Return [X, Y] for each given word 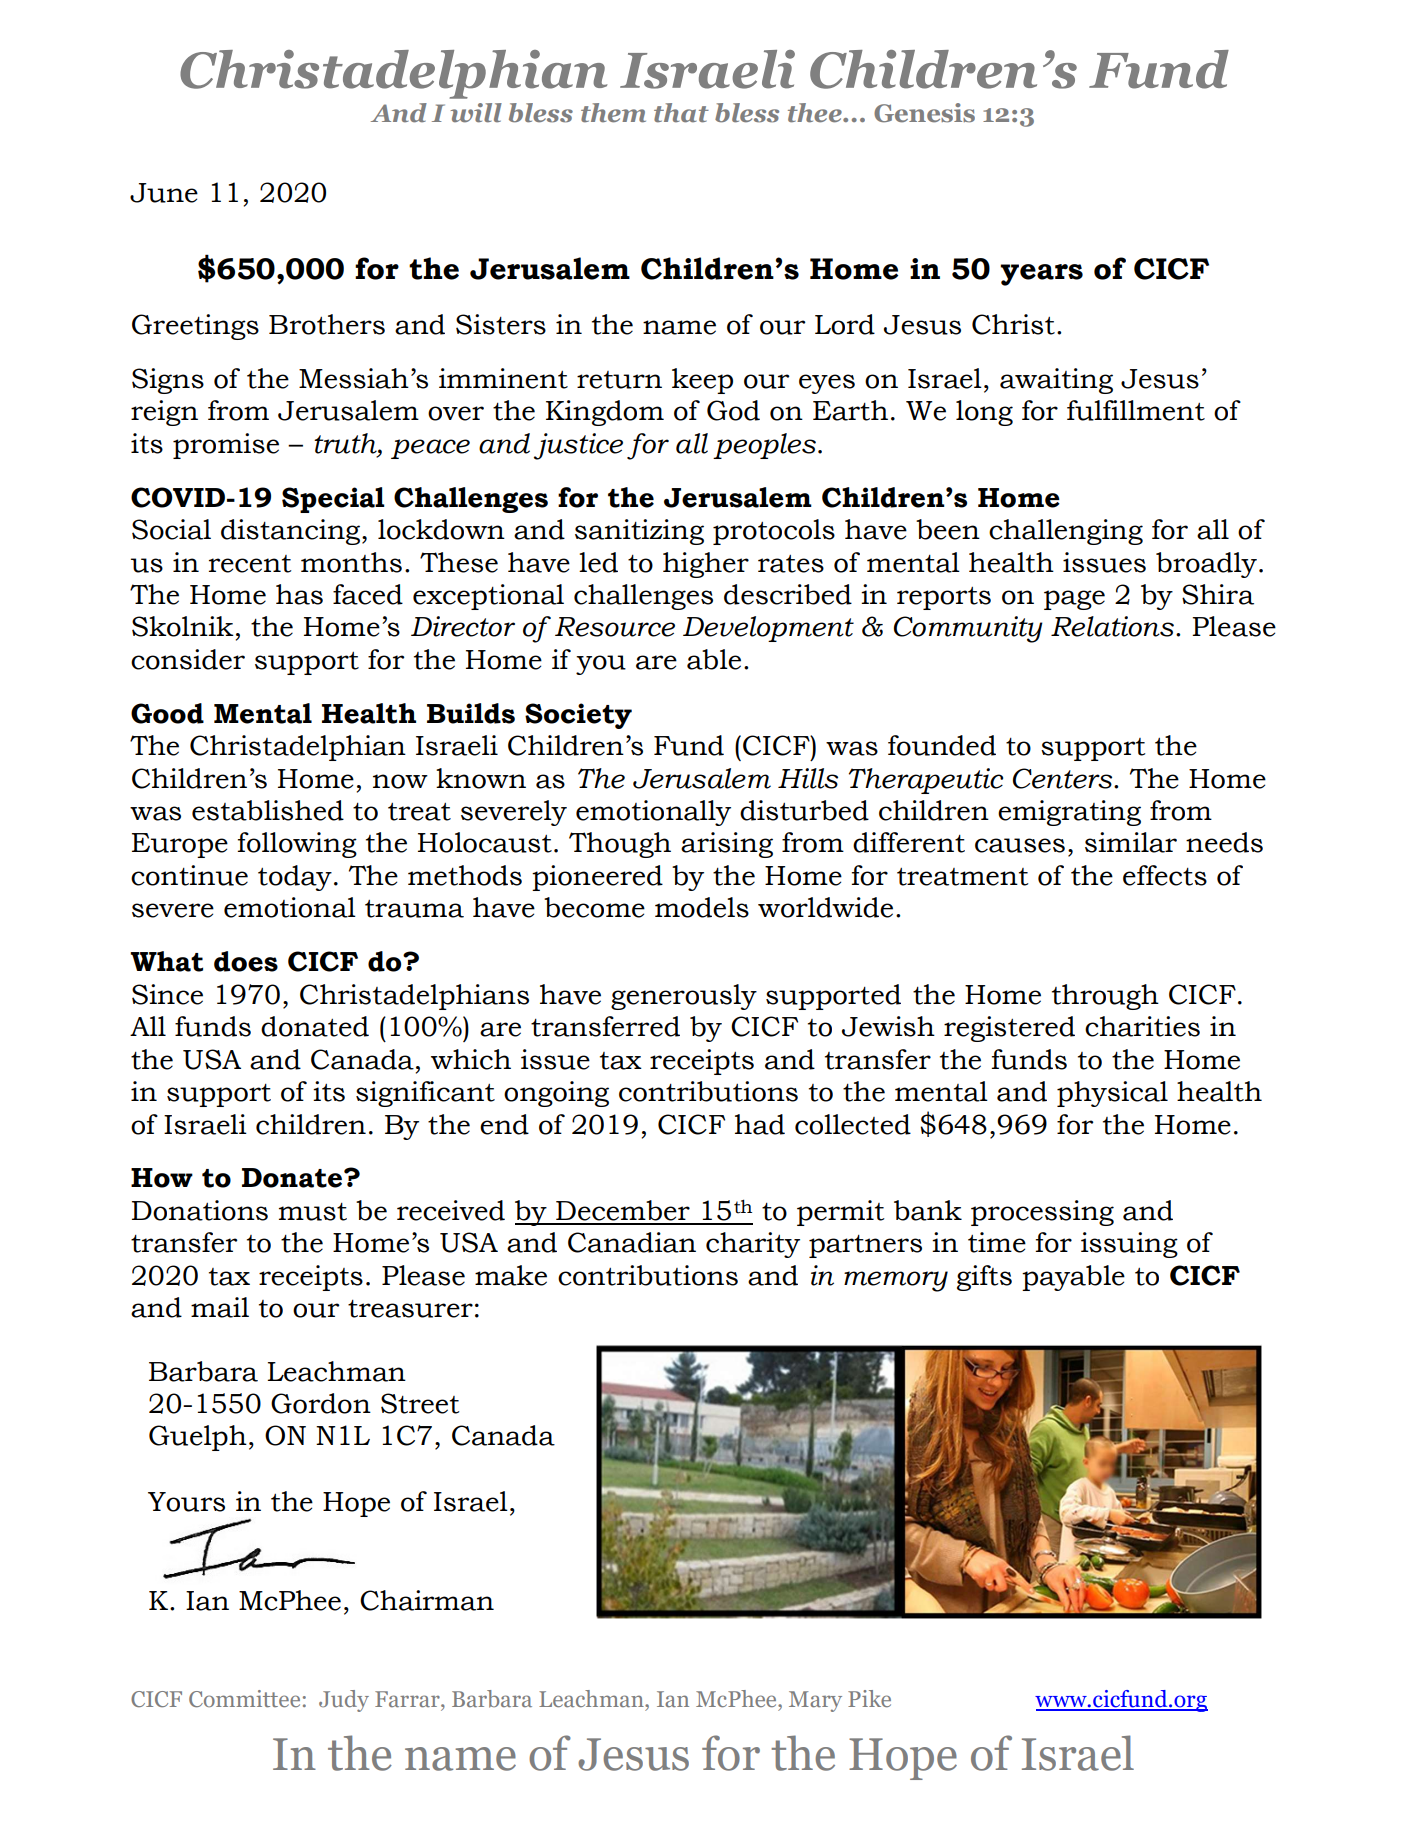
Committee [244, 1698]
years [1041, 275]
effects [1165, 875]
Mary [815, 1701]
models [702, 907]
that [681, 113]
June [164, 193]
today [295, 878]
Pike [869, 1698]
